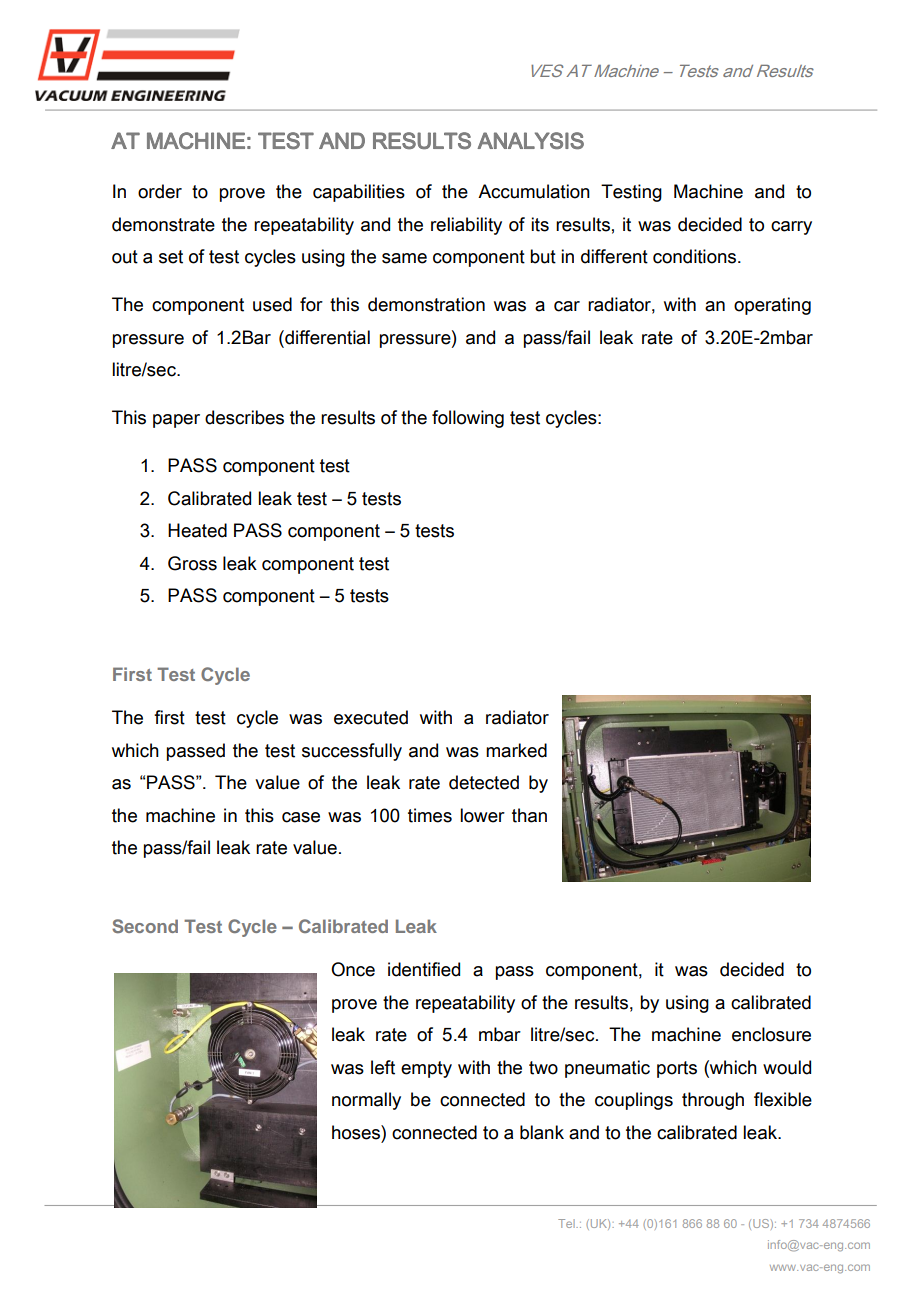 This screenshot has height=1308, width=924. I want to click on through, so click(713, 1101).
